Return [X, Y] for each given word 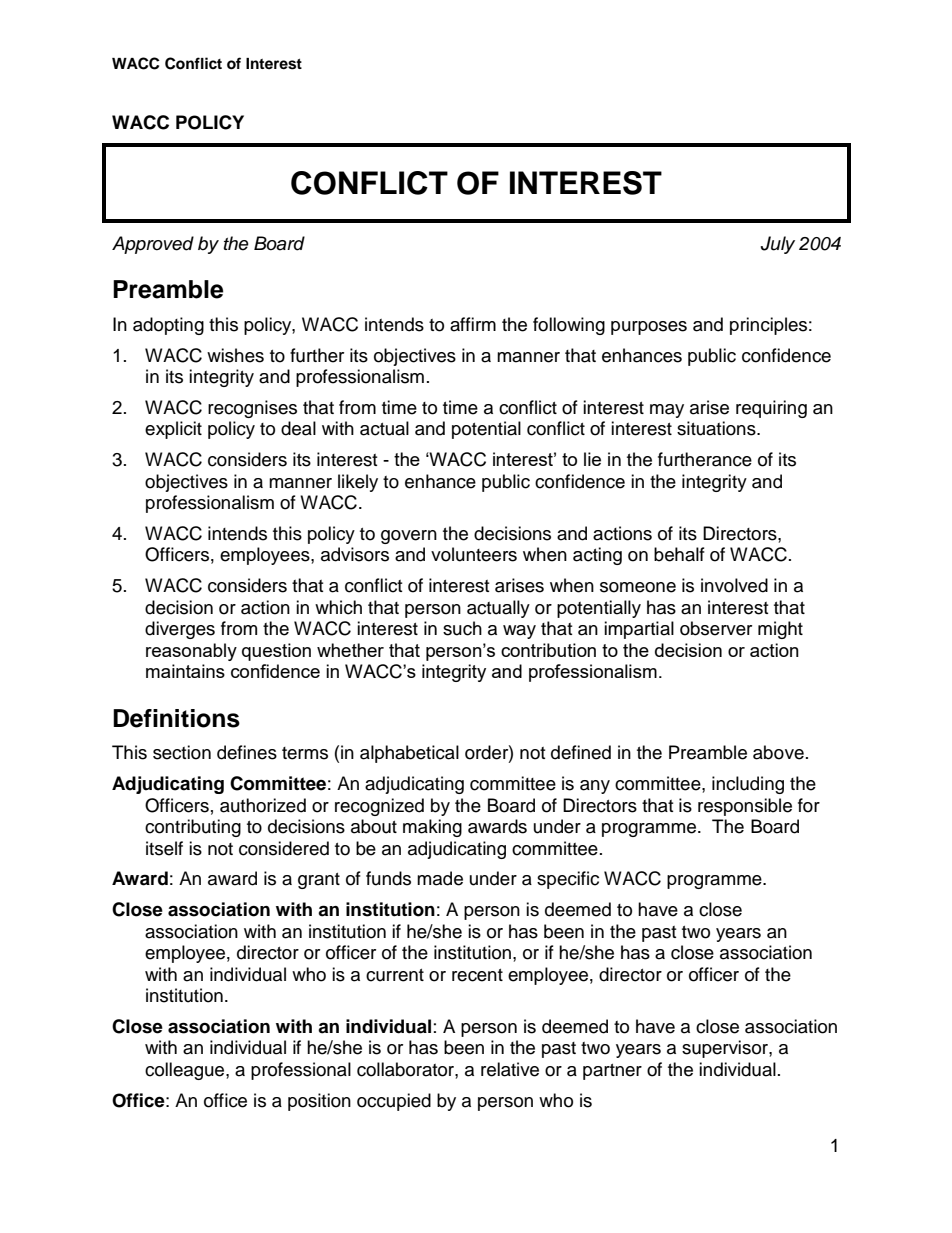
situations [717, 428]
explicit [173, 430]
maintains [185, 671]
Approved [153, 245]
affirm [473, 324]
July [778, 245]
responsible [745, 807]
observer [716, 628]
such [462, 628]
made [440, 878]
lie [592, 459]
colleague [186, 1071]
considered [284, 848]
